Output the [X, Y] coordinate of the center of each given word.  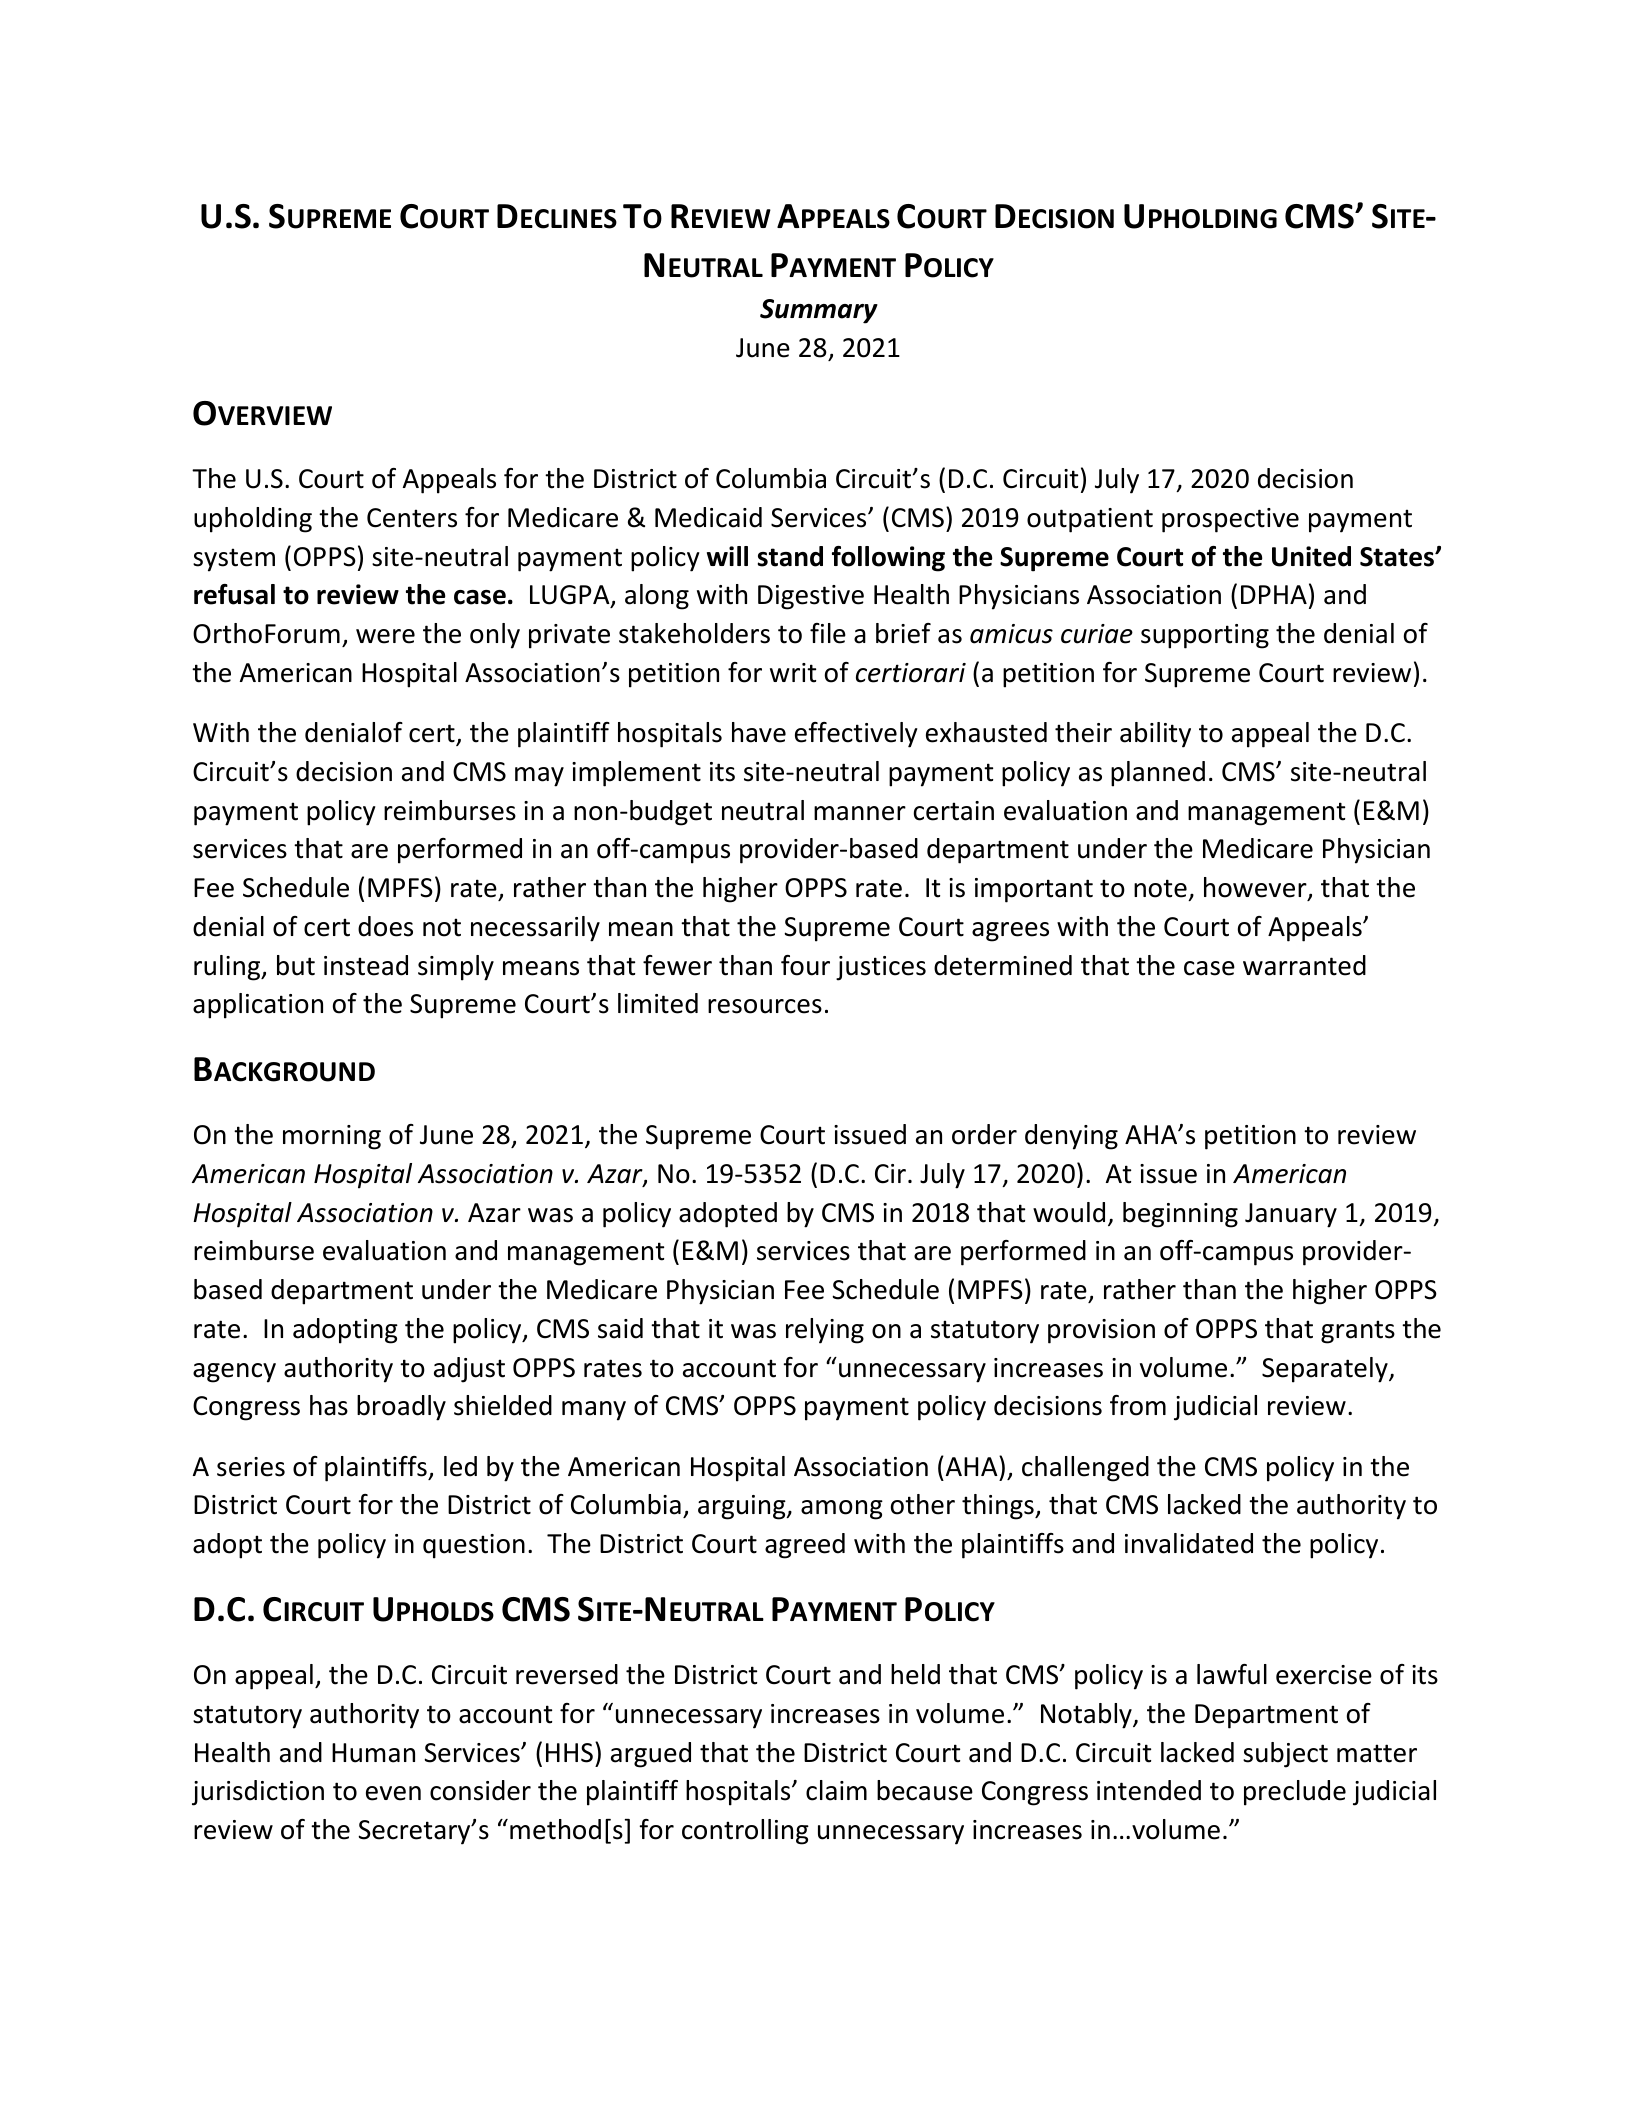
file [828, 633]
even [393, 1793]
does [385, 926]
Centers [412, 518]
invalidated [1189, 1543]
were [385, 636]
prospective [1230, 520]
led [460, 1466]
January [1291, 1215]
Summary [819, 311]
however [1256, 888]
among [842, 1510]
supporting [1205, 636]
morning [332, 1137]
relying [825, 1331]
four [805, 965]
